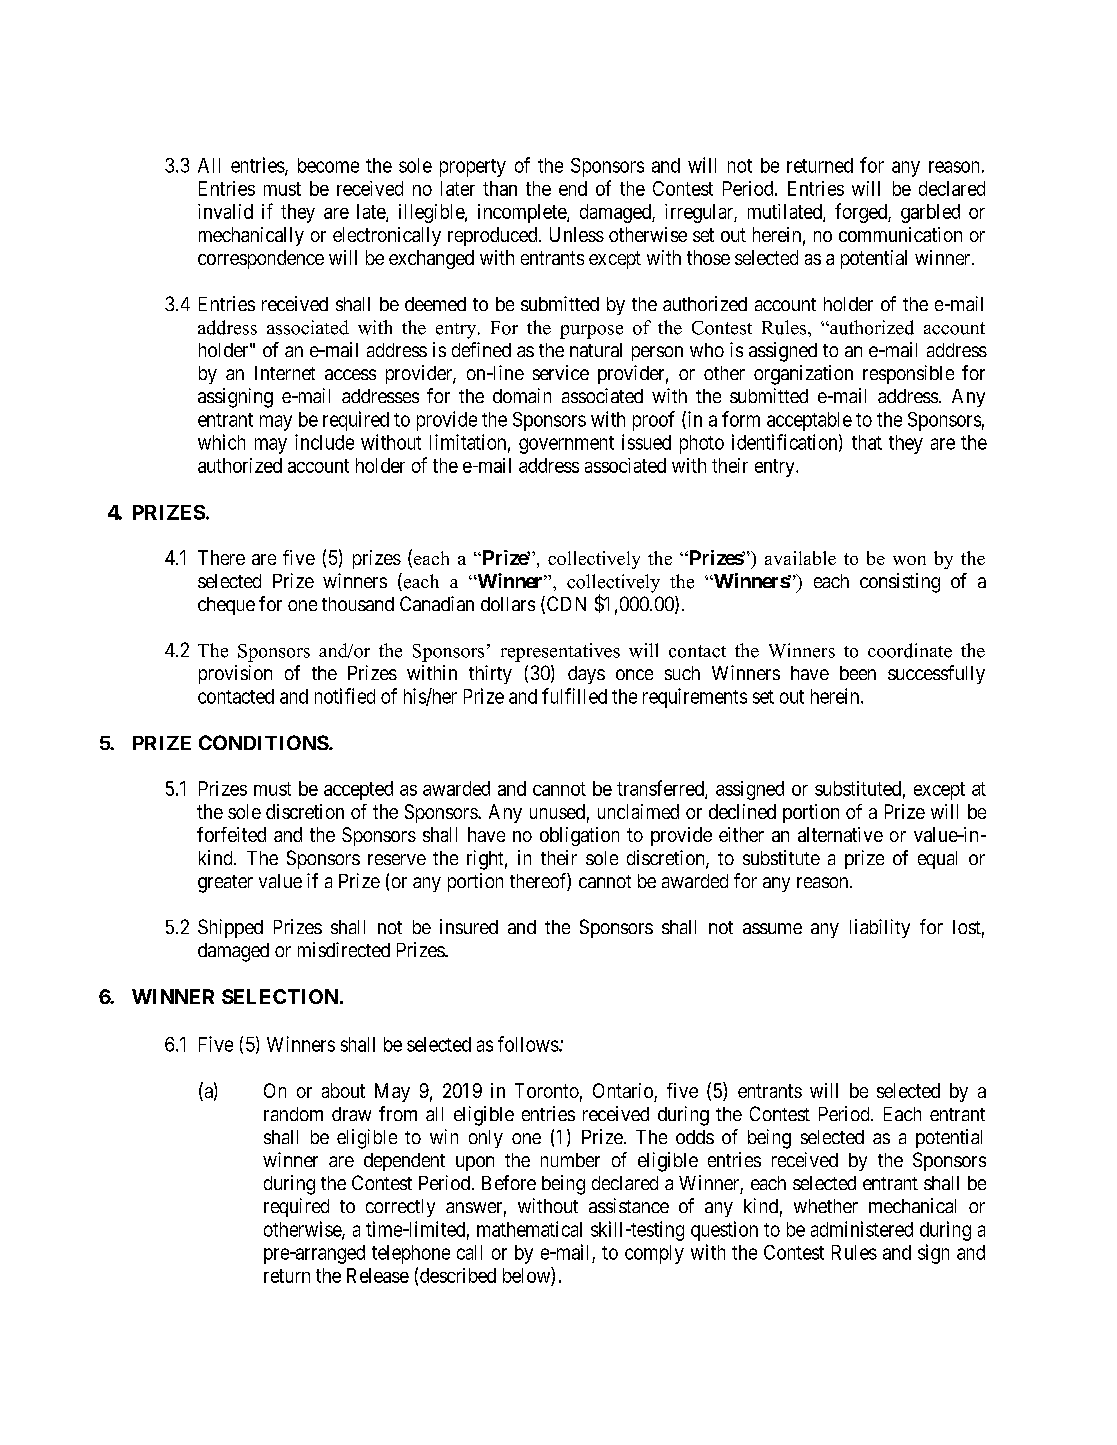  What do you see at coordinates (561, 372) in the image?
I see `service` at bounding box center [561, 372].
